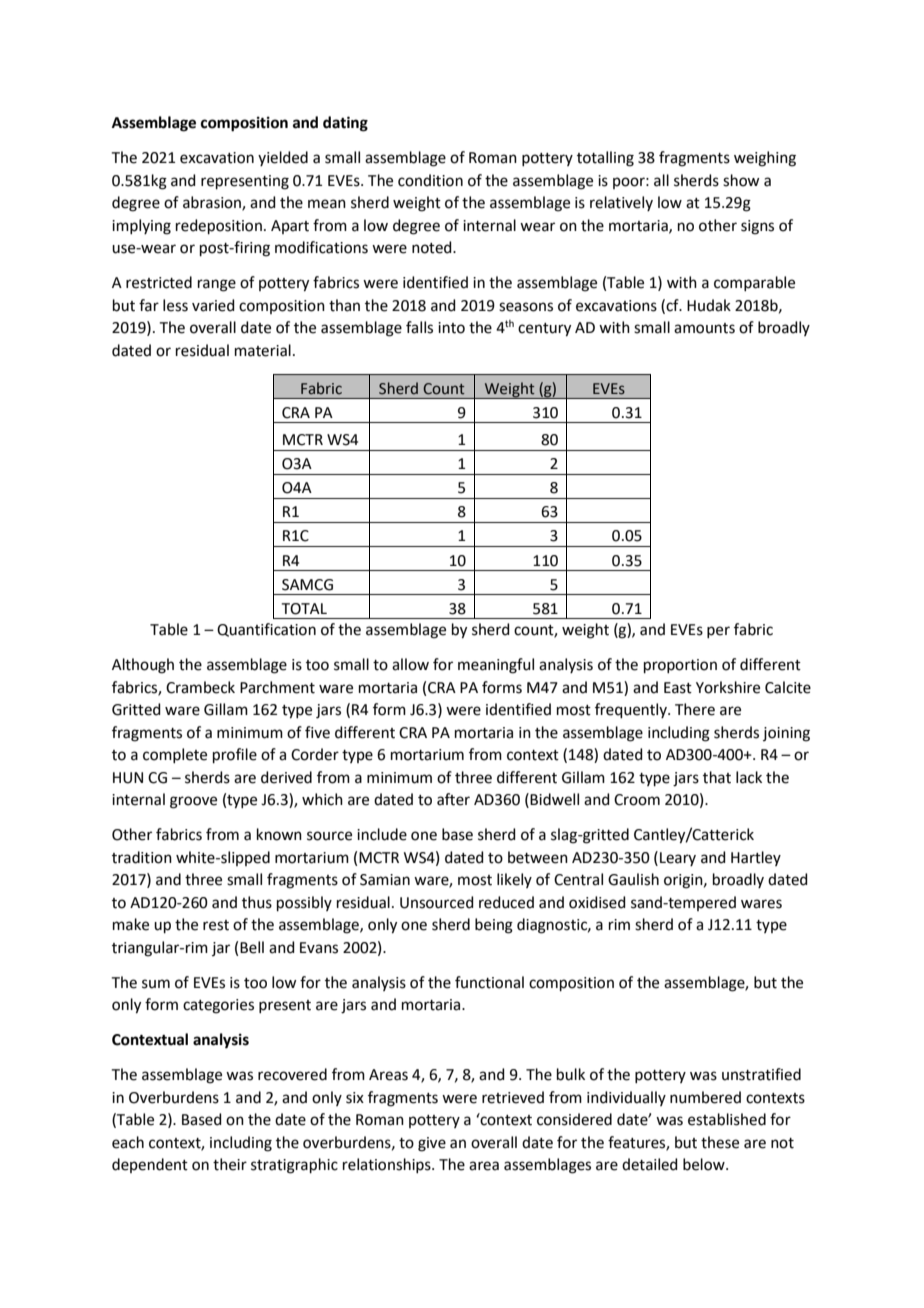  I want to click on show, so click(741, 180).
